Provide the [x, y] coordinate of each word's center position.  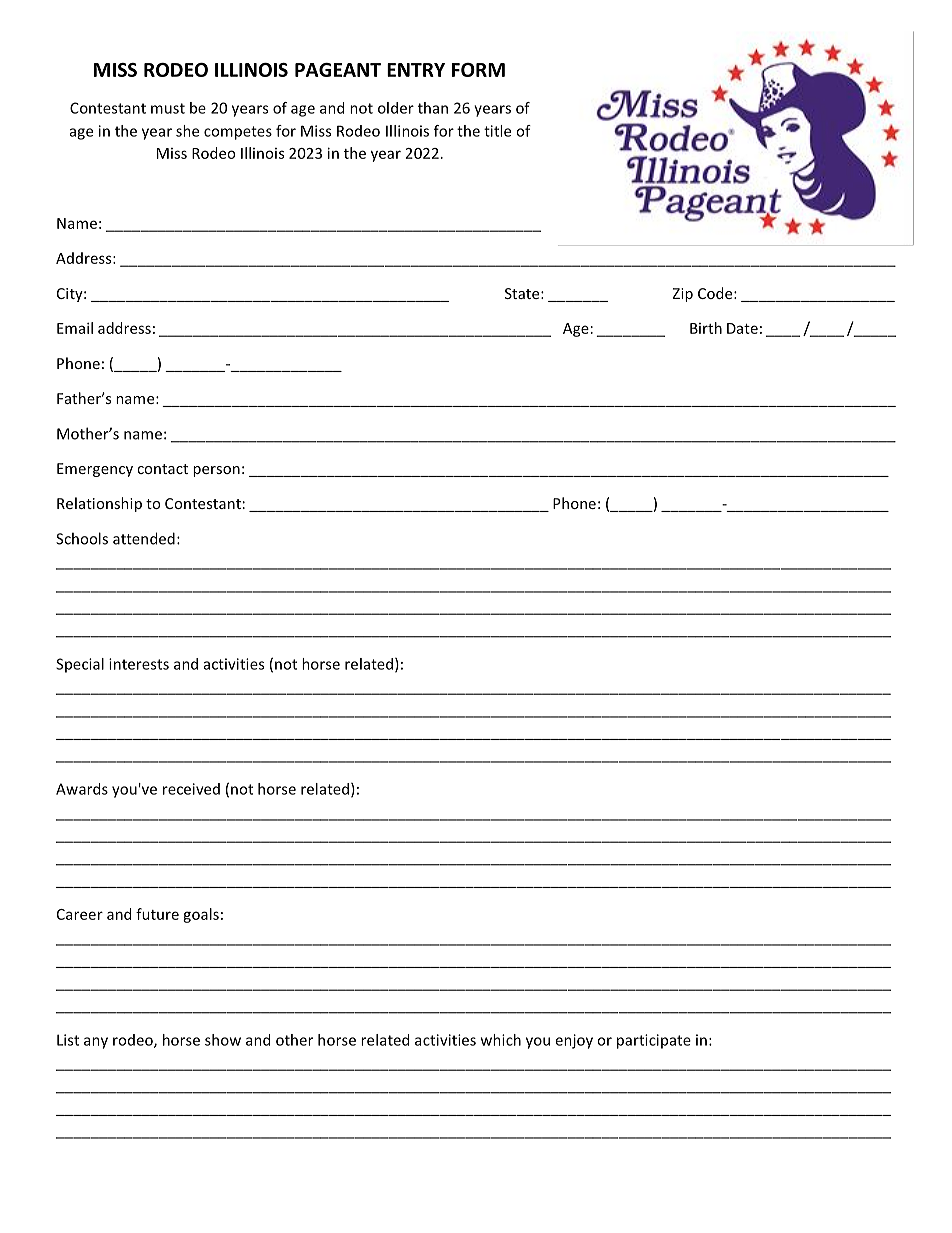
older [396, 108]
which [501, 1040]
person [216, 471]
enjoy [574, 1041]
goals [201, 915]
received [191, 789]
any [96, 1043]
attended [144, 538]
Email [75, 328]
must [168, 108]
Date [742, 328]
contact [162, 469]
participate [654, 1041]
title [497, 131]
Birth [706, 328]
